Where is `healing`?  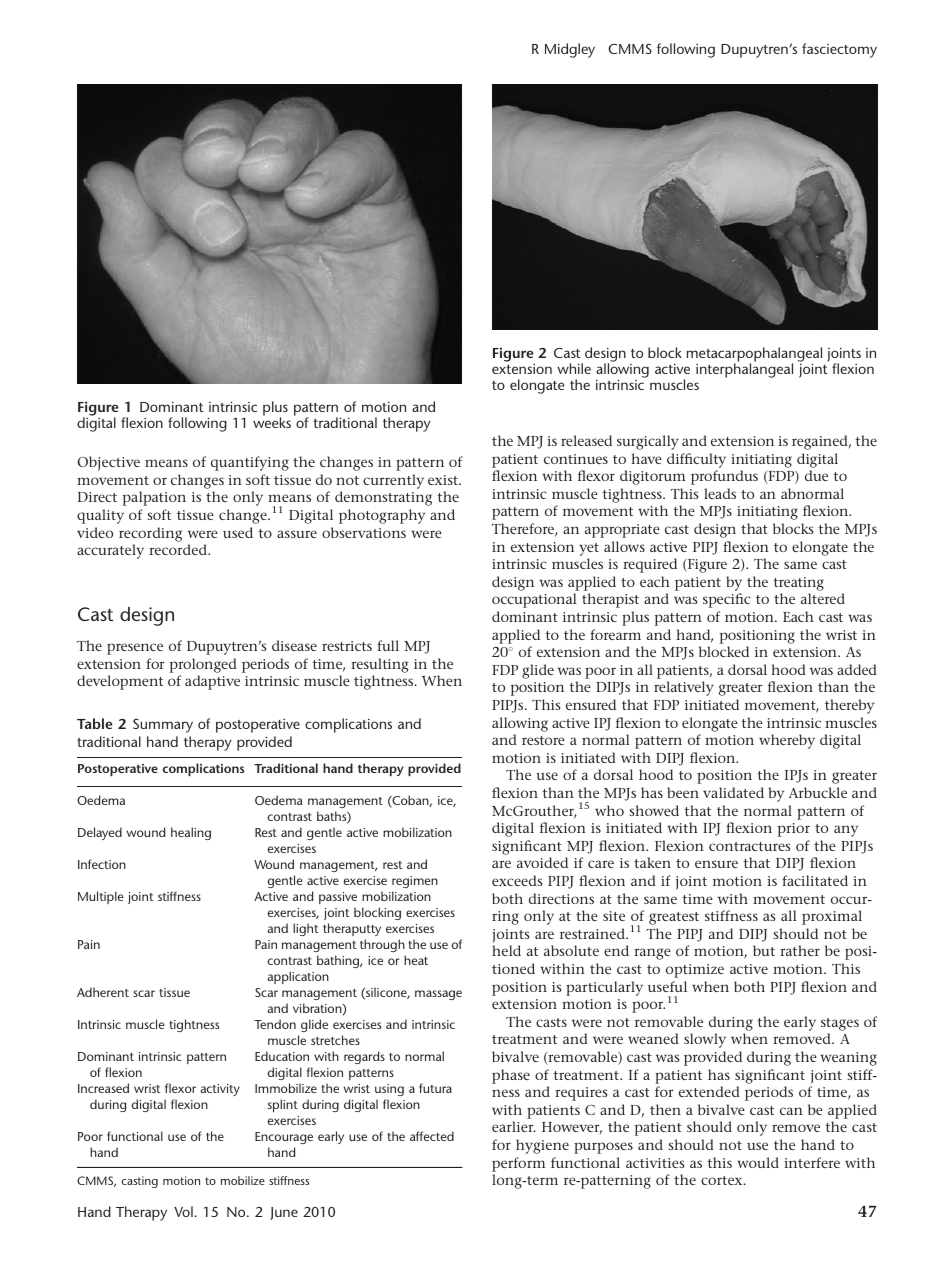
healing is located at coordinates (191, 833).
